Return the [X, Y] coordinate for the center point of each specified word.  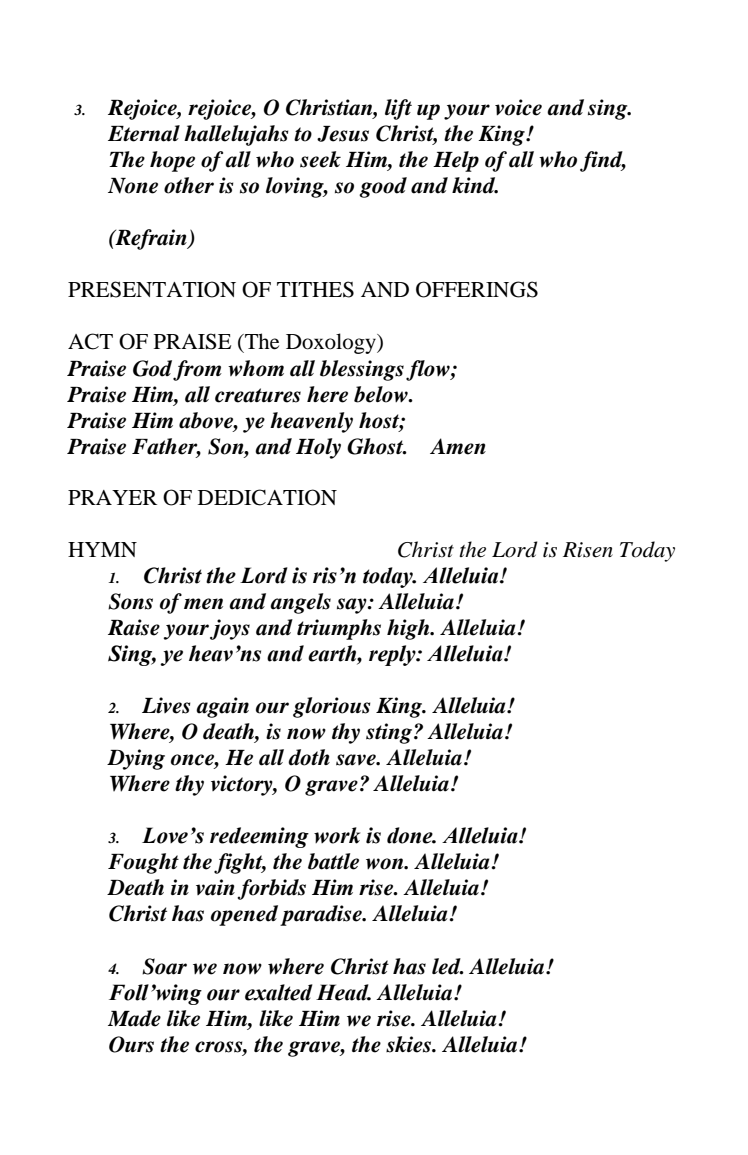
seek [320, 159]
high [409, 629]
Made [134, 1018]
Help [456, 161]
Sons [130, 601]
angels [300, 603]
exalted [279, 992]
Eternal [144, 133]
